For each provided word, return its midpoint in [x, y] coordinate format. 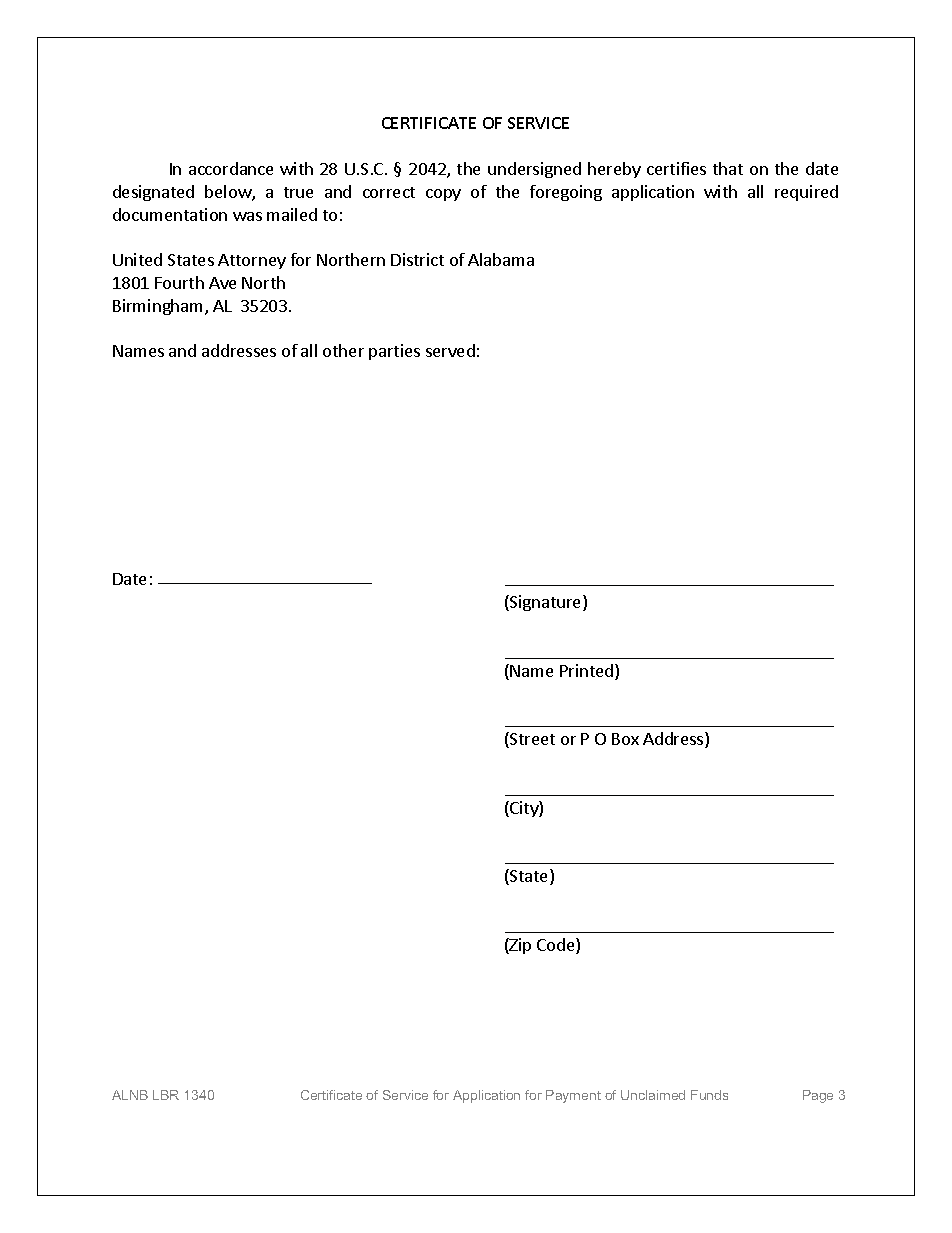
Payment [573, 1096]
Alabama [501, 259]
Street [531, 740]
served [450, 350]
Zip [519, 946]
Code [557, 946]
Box [625, 739]
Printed [588, 672]
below [229, 193]
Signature [546, 603]
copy [443, 195]
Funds [709, 1095]
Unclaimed [653, 1095]
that [728, 168]
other [343, 350]
